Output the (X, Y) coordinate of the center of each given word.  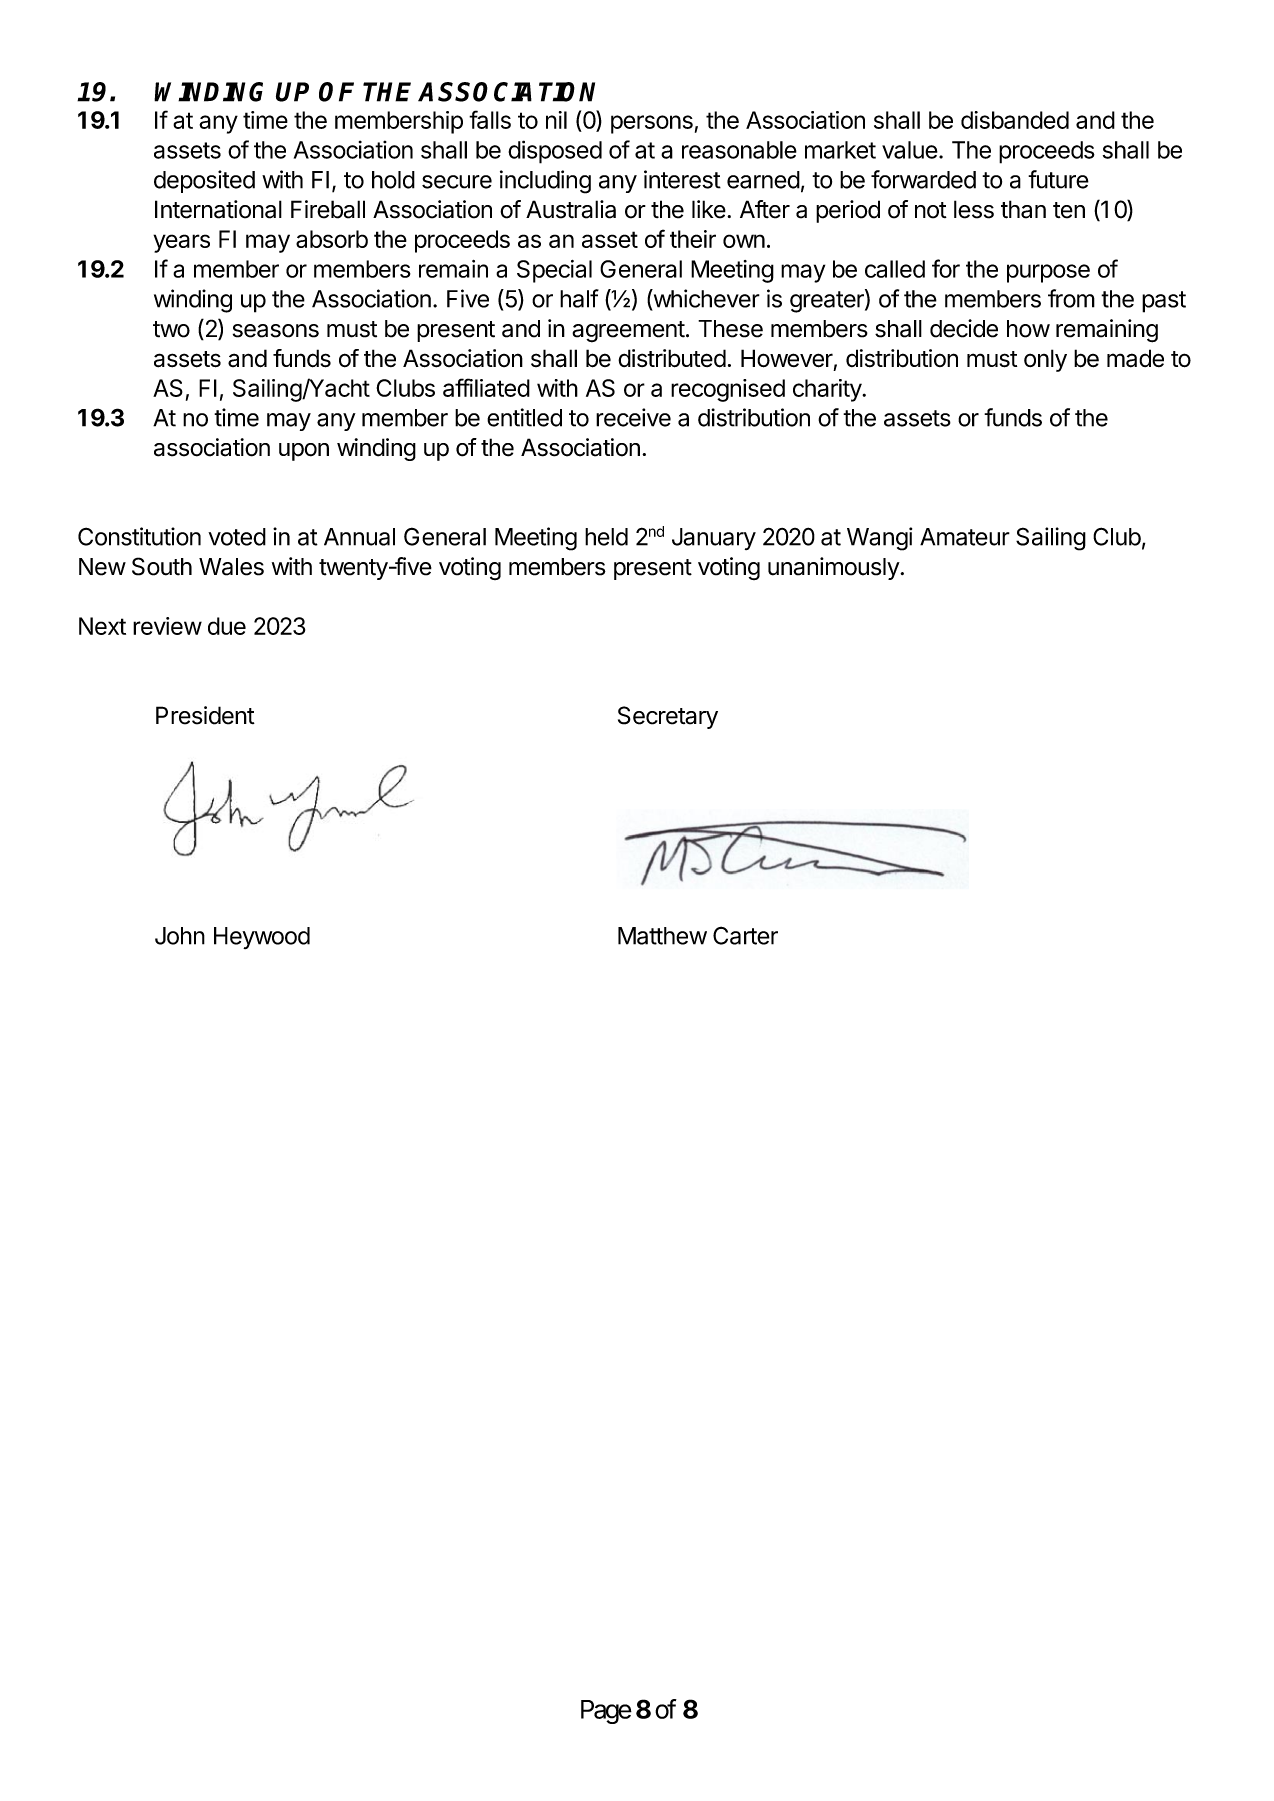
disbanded (1015, 120)
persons (652, 124)
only (1045, 360)
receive (633, 417)
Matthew (662, 936)
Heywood (262, 938)
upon (304, 452)
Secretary (668, 717)
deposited (204, 181)
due (227, 626)
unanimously (834, 568)
